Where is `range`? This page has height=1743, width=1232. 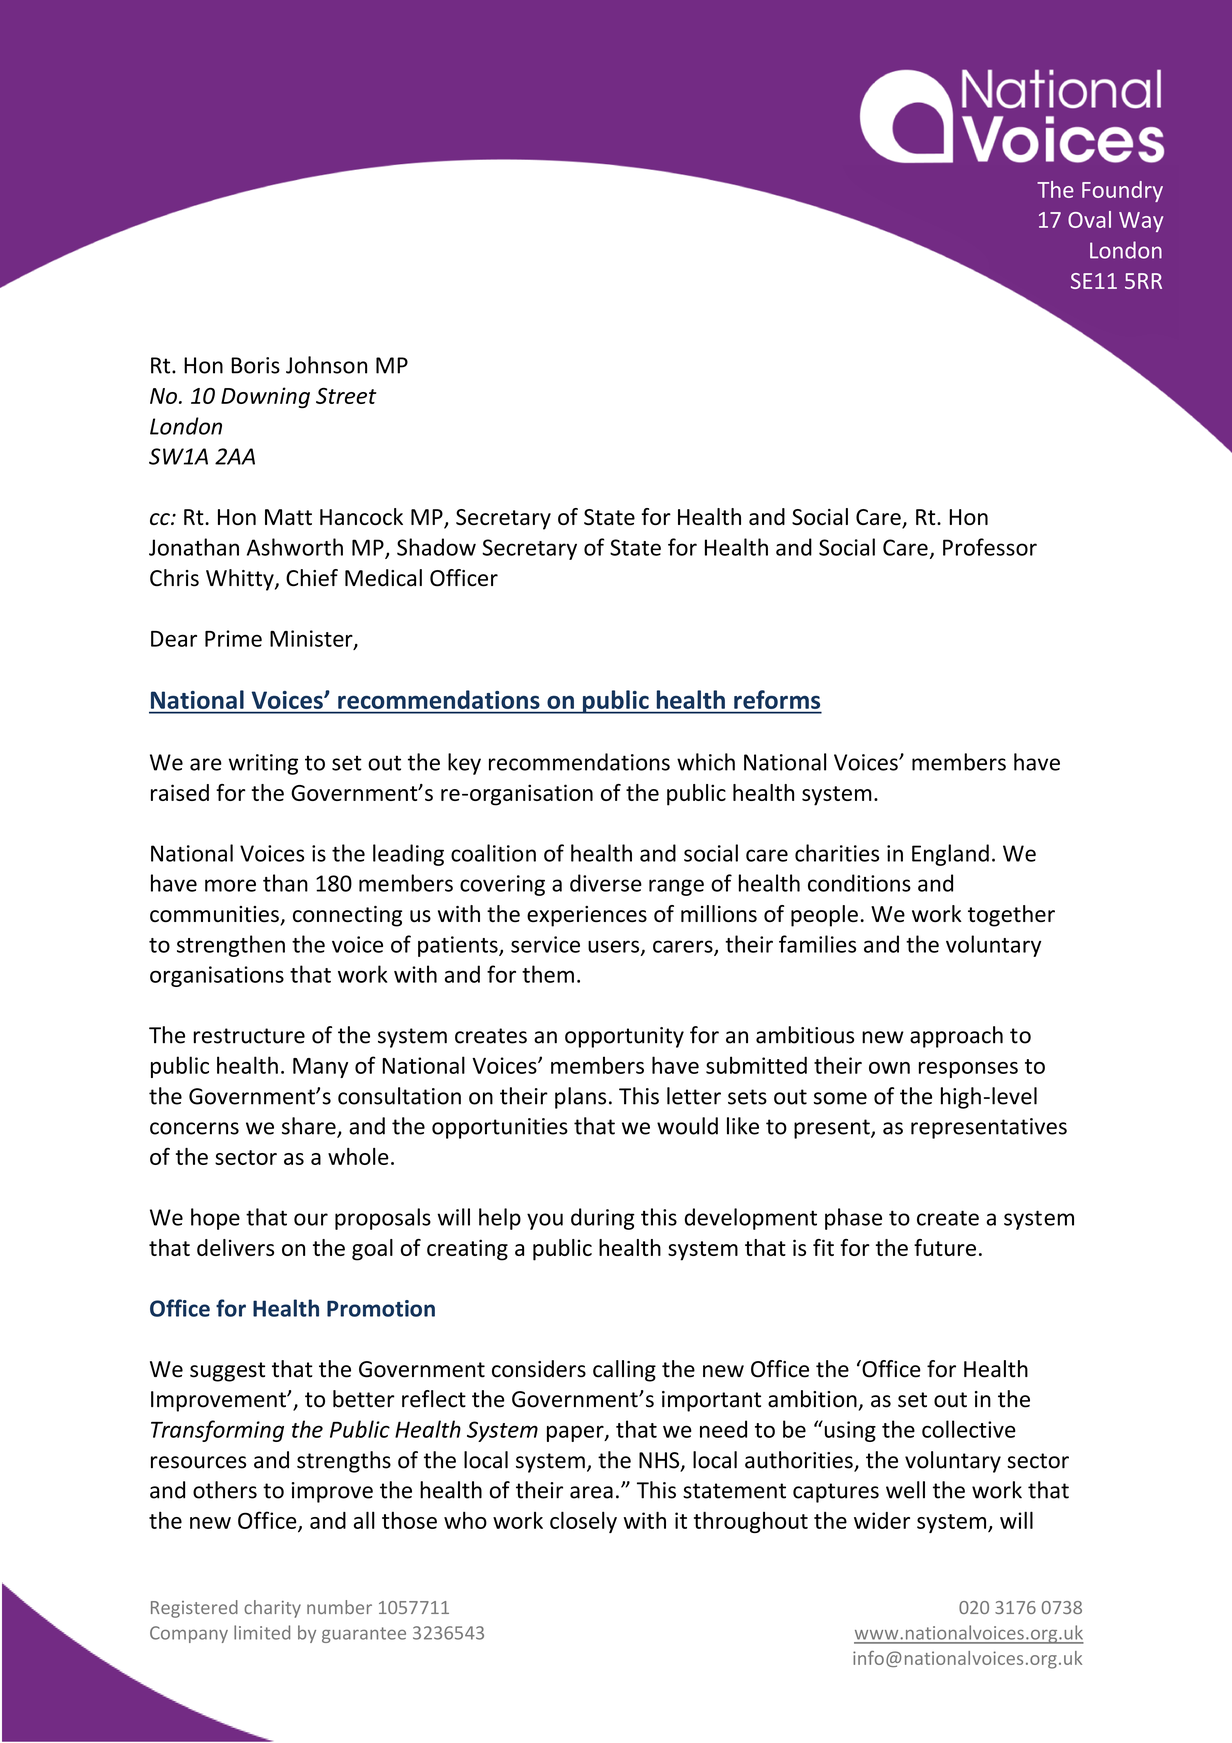 range is located at coordinates (676, 887).
